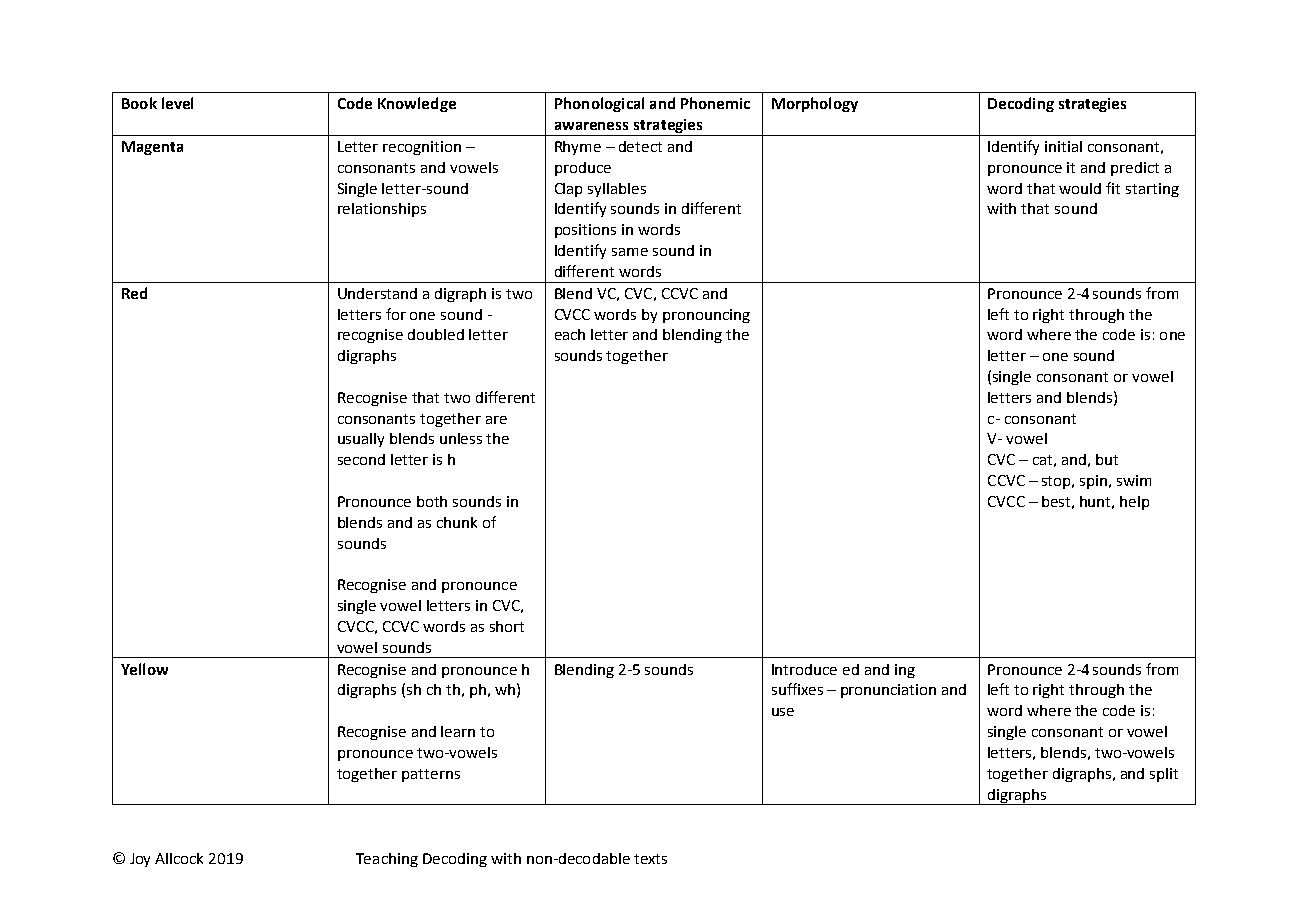  I want to click on initial, so click(1063, 146).
